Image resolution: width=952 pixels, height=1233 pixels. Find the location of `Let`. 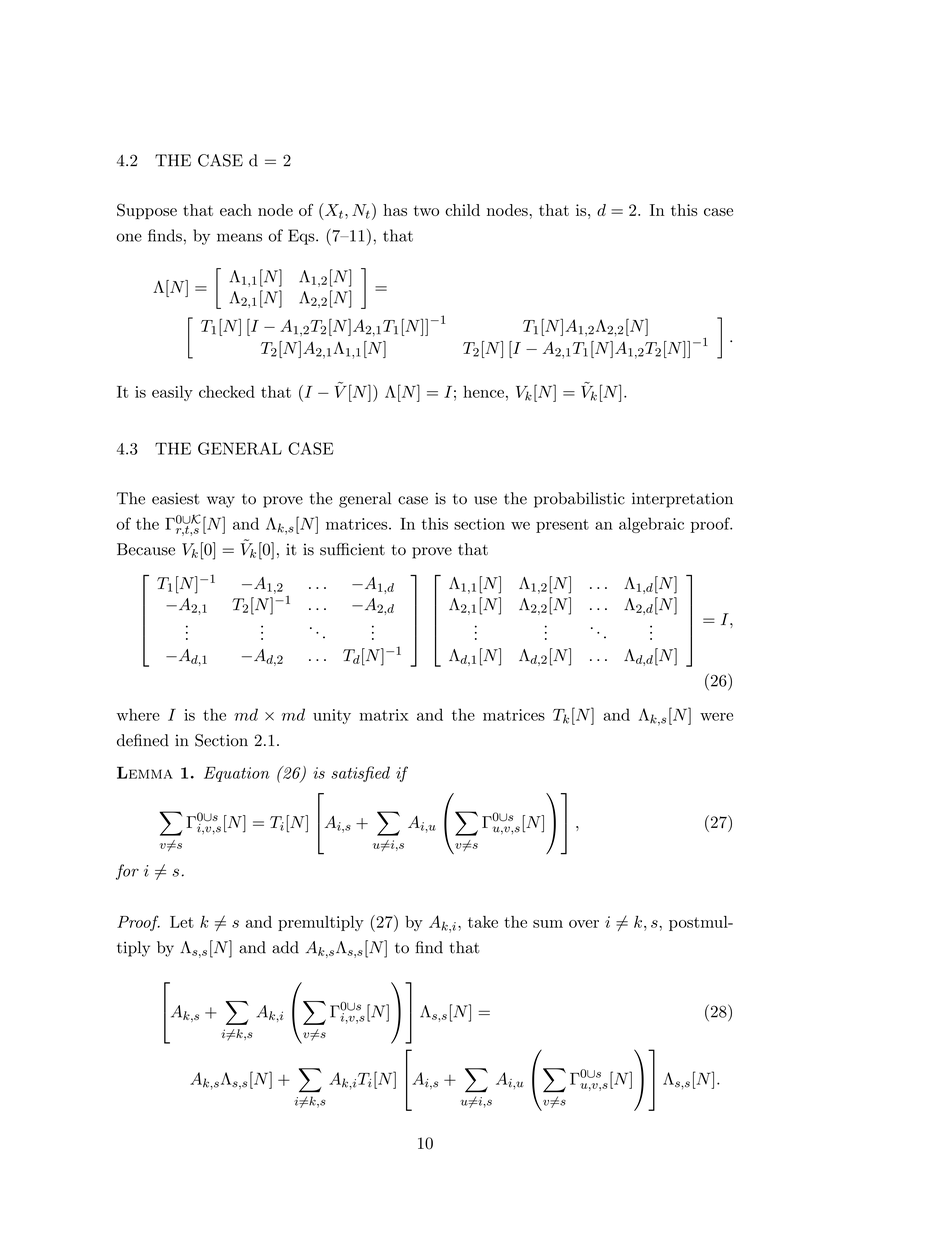

Let is located at coordinates (182, 922).
